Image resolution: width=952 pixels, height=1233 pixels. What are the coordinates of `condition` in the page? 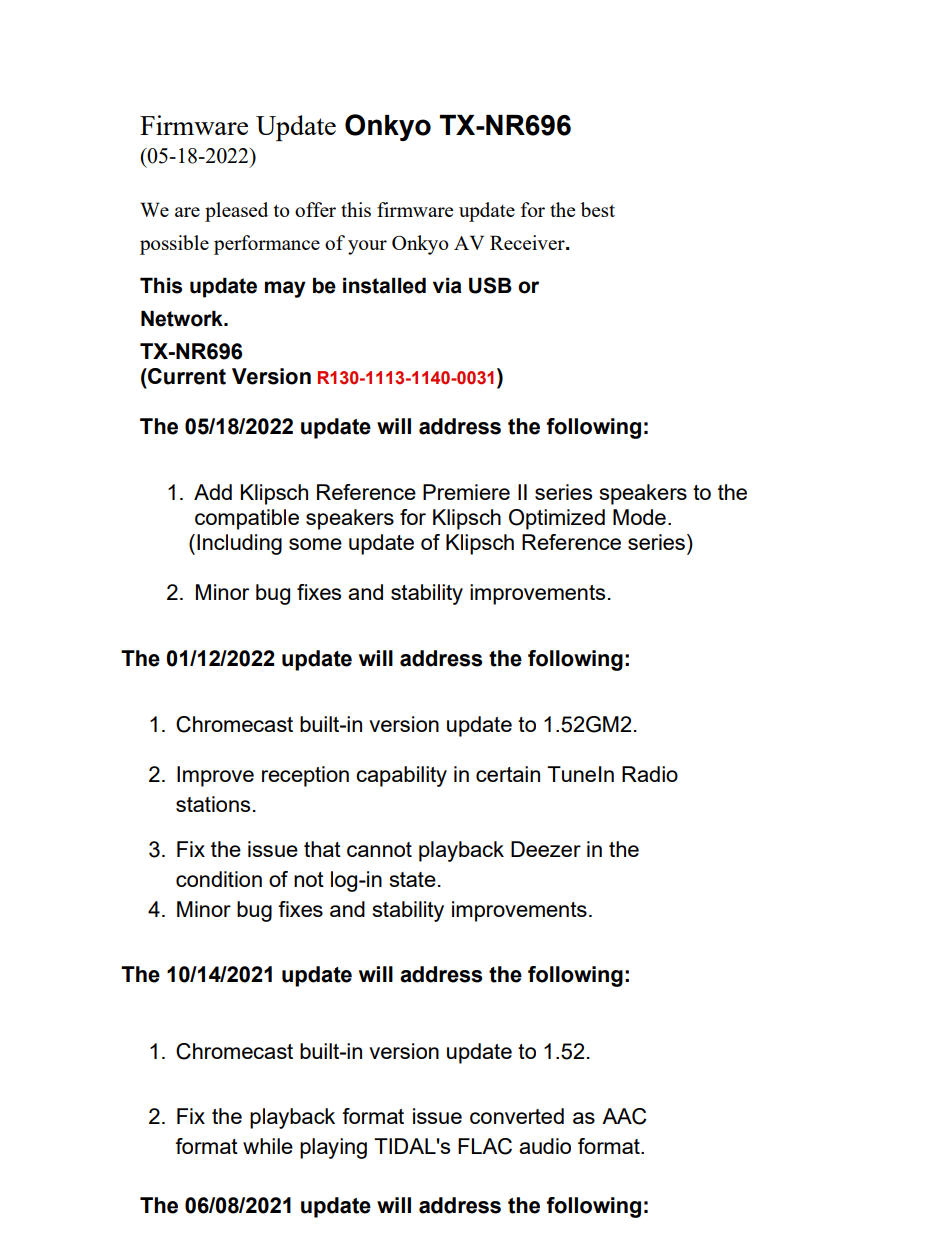 It's located at (219, 879).
